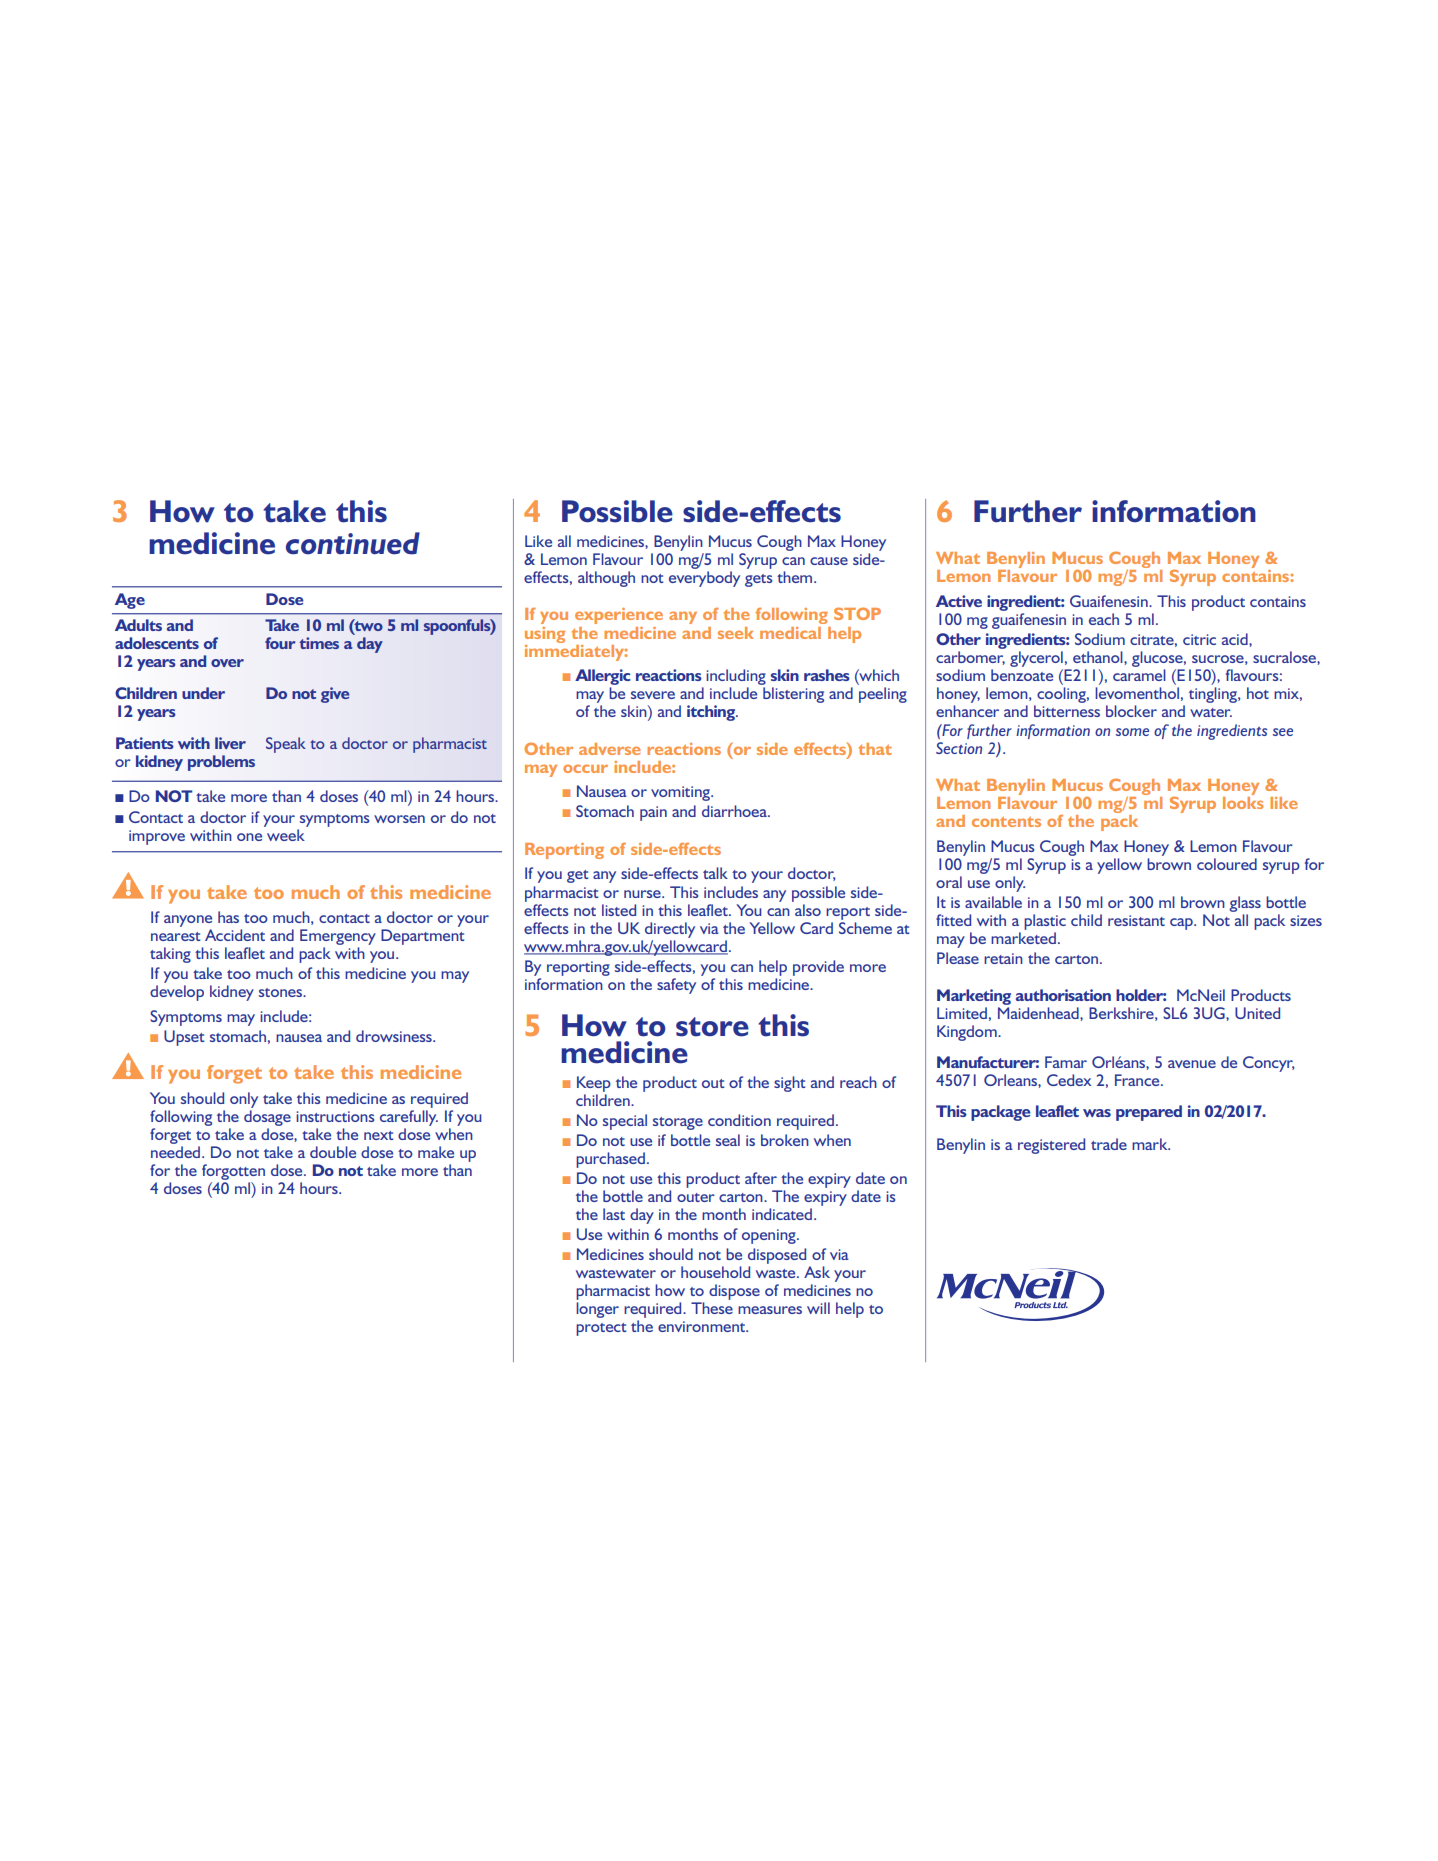  Describe the element at coordinates (353, 543) in the screenshot. I see `continued` at that location.
